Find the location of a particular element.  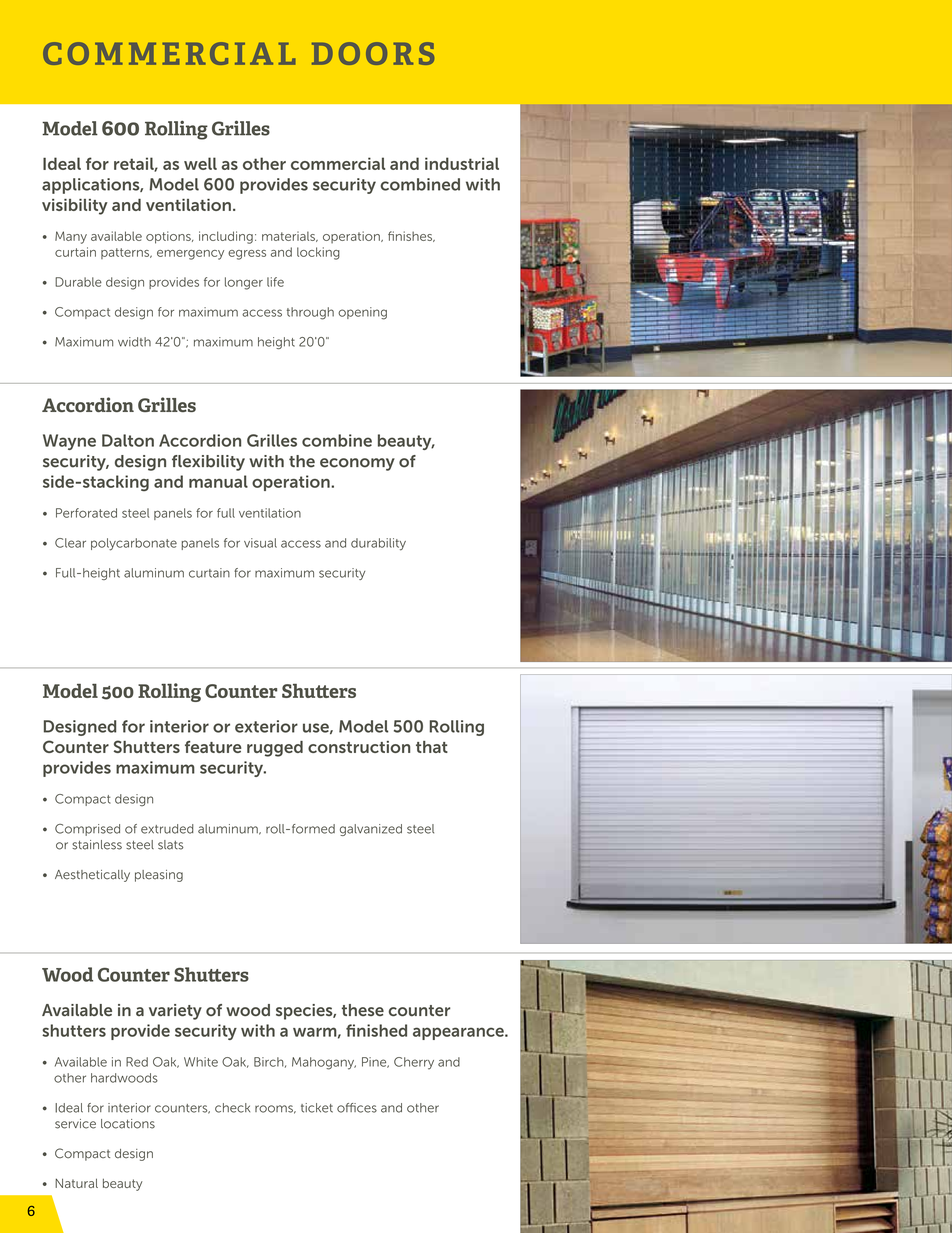

Aesthetically is located at coordinates (92, 876).
